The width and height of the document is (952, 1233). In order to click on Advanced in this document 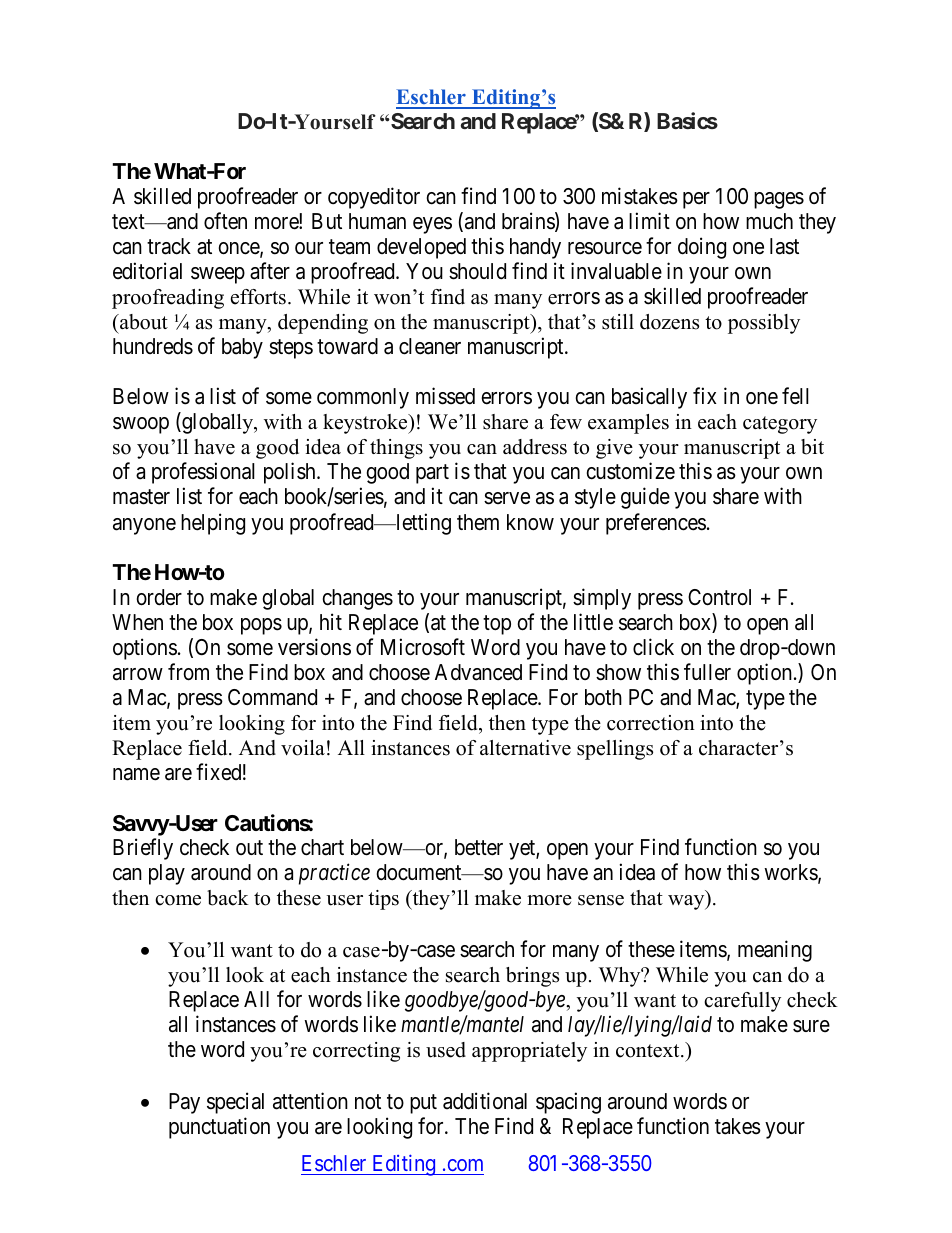, I will do `click(478, 672)`.
